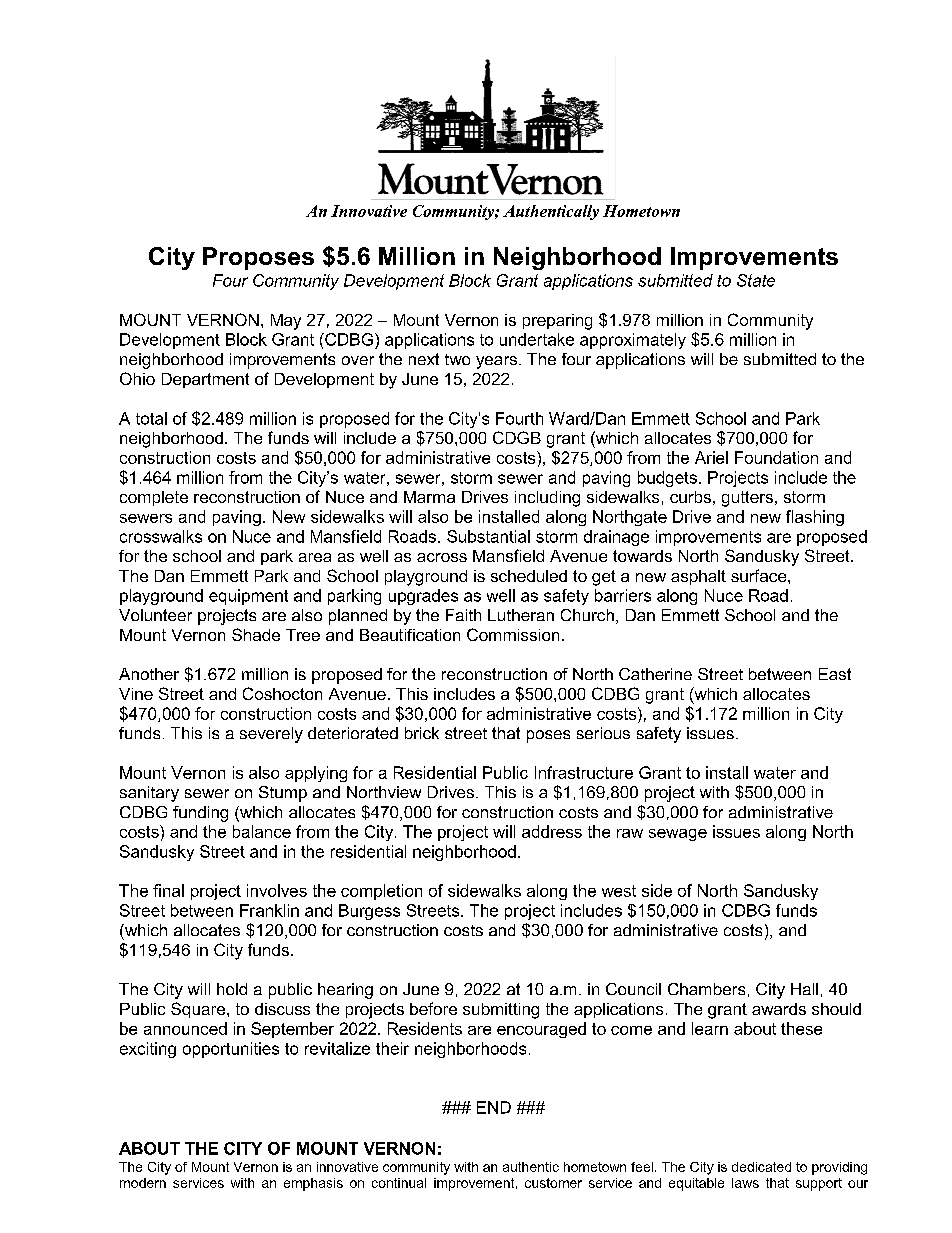 This document has width=952, height=1233. What do you see at coordinates (756, 280) in the document?
I see `State` at bounding box center [756, 280].
